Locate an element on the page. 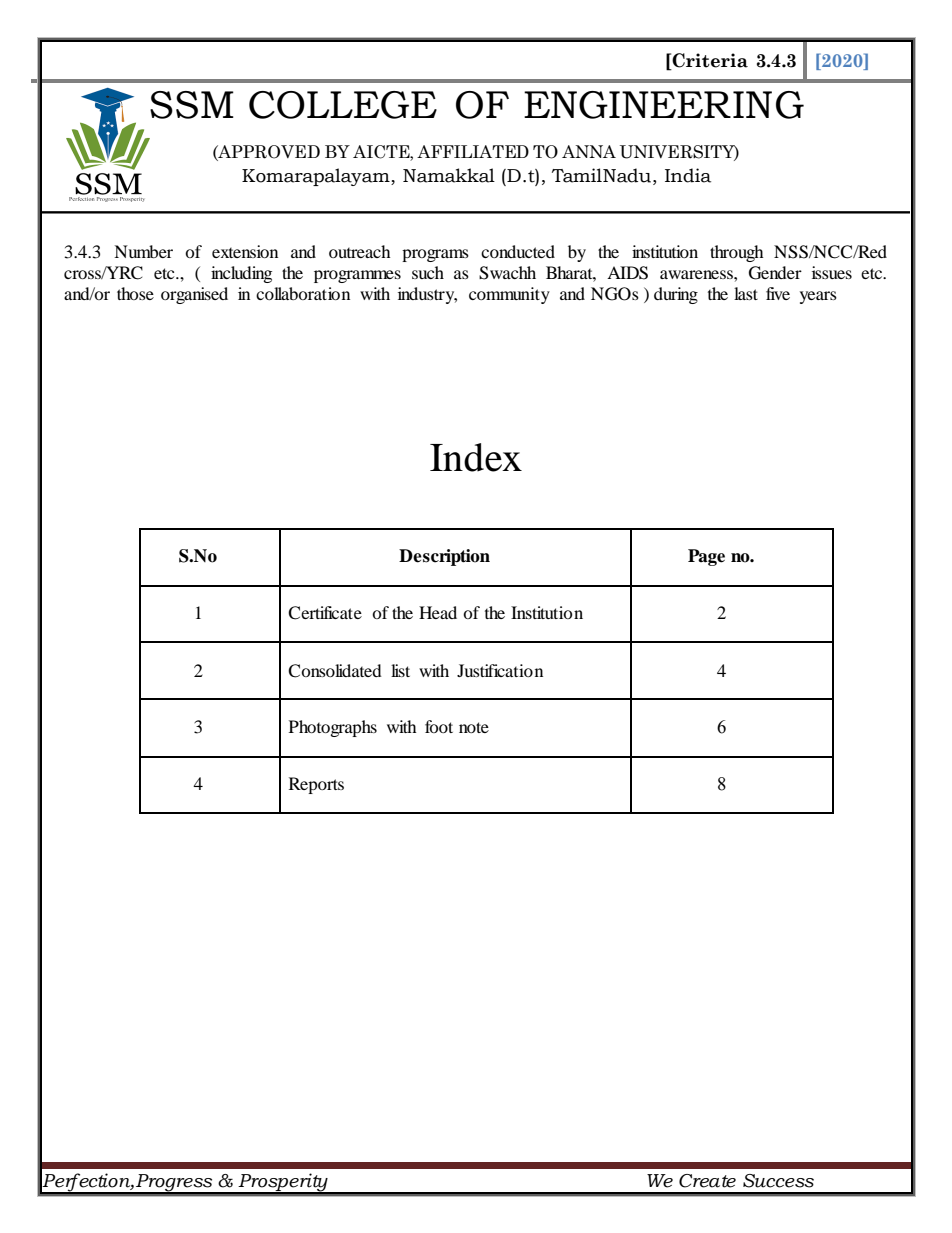 The width and height of the document is (952, 1233). Page is located at coordinates (706, 557).
